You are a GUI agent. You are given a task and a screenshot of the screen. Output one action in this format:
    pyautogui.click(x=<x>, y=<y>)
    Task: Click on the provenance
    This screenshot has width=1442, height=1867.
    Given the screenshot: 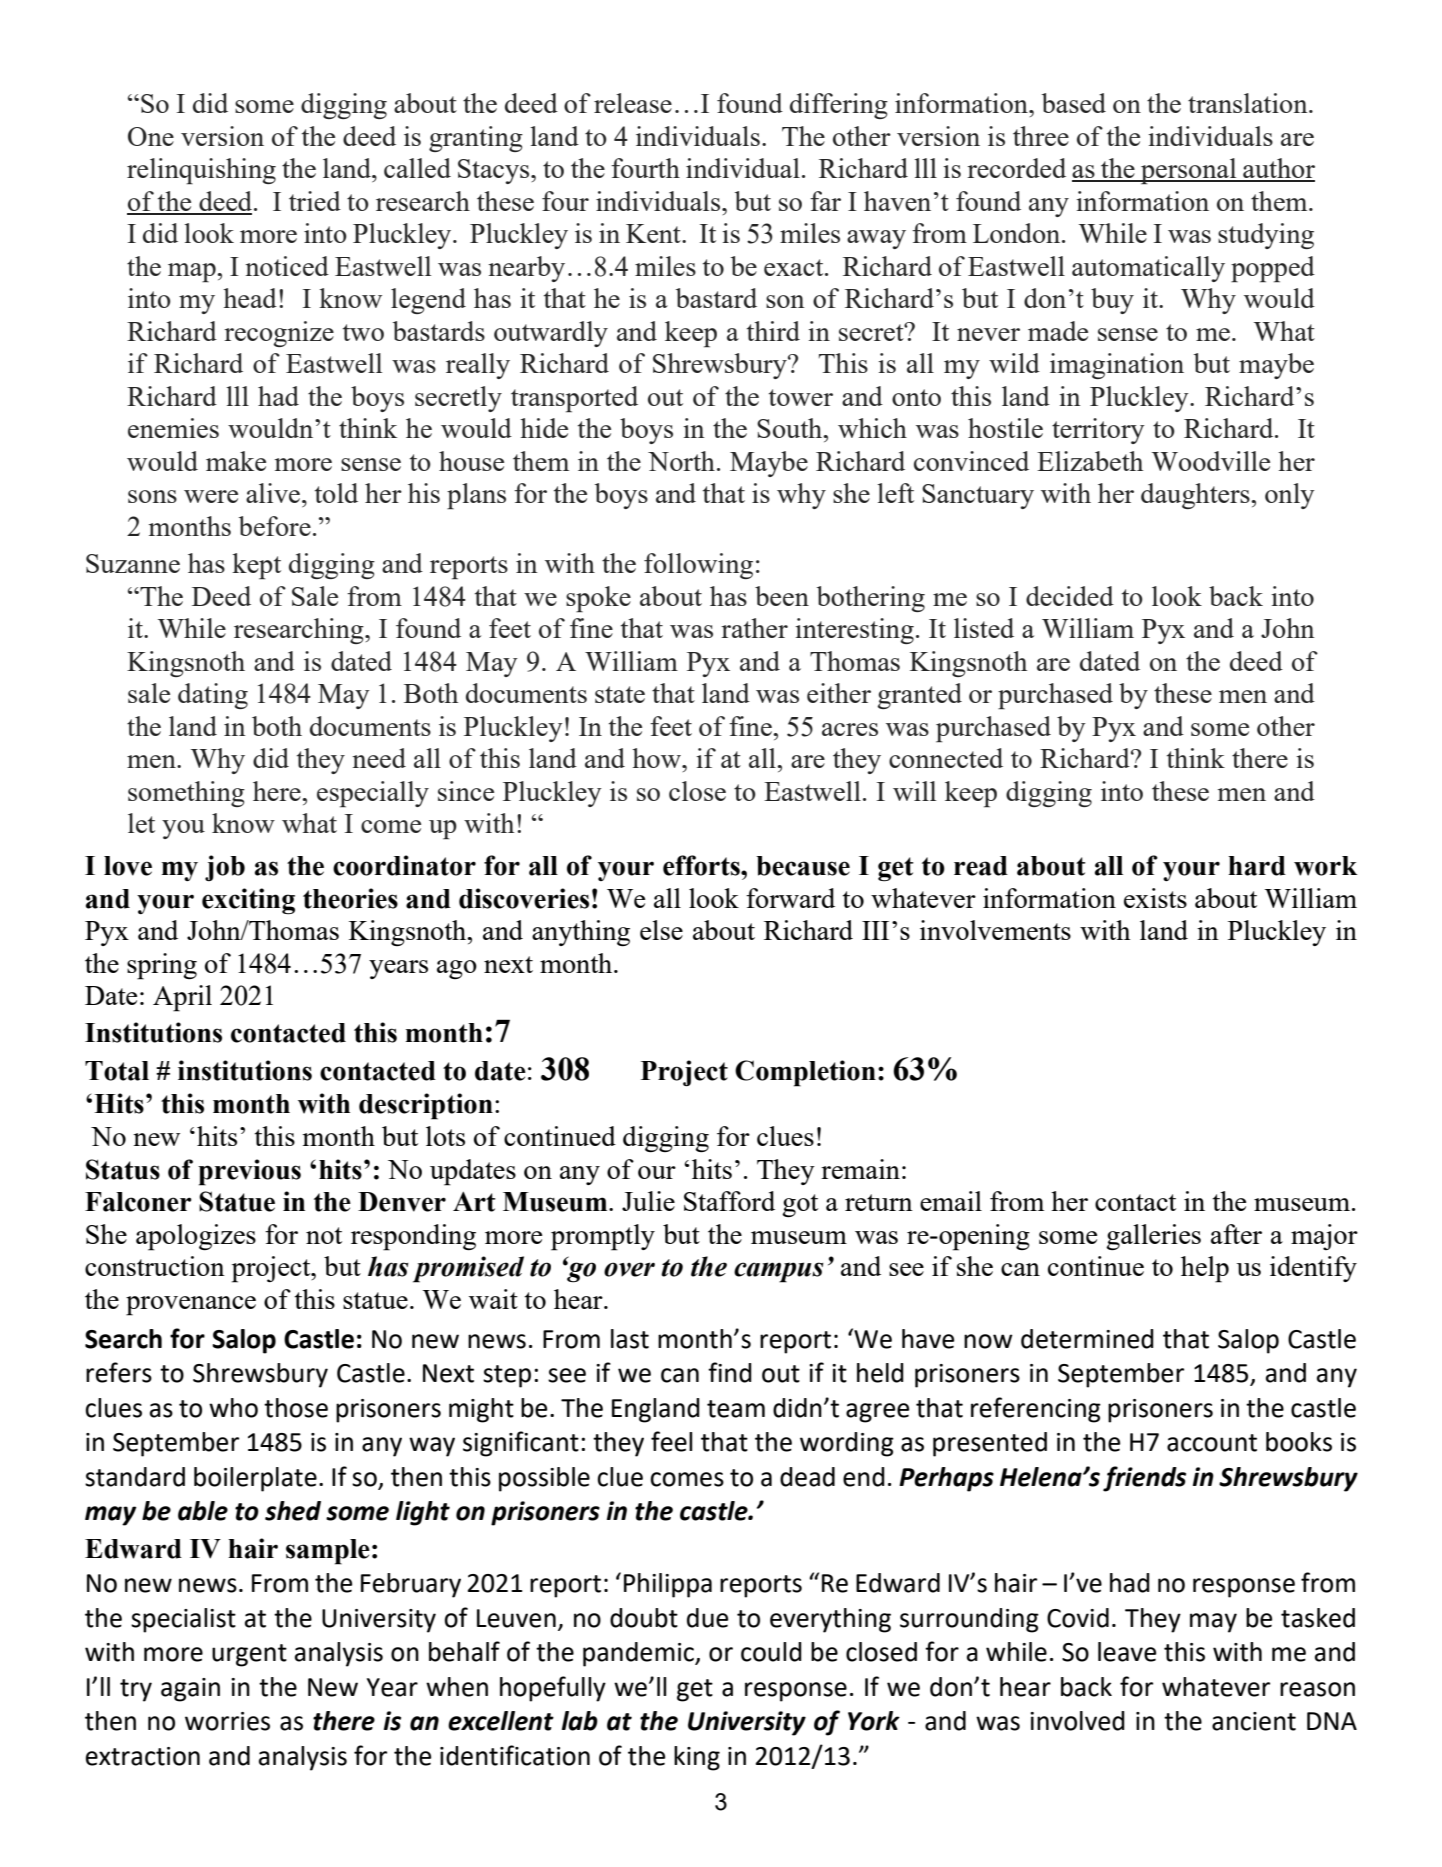 What is the action you would take?
    pyautogui.click(x=191, y=1306)
